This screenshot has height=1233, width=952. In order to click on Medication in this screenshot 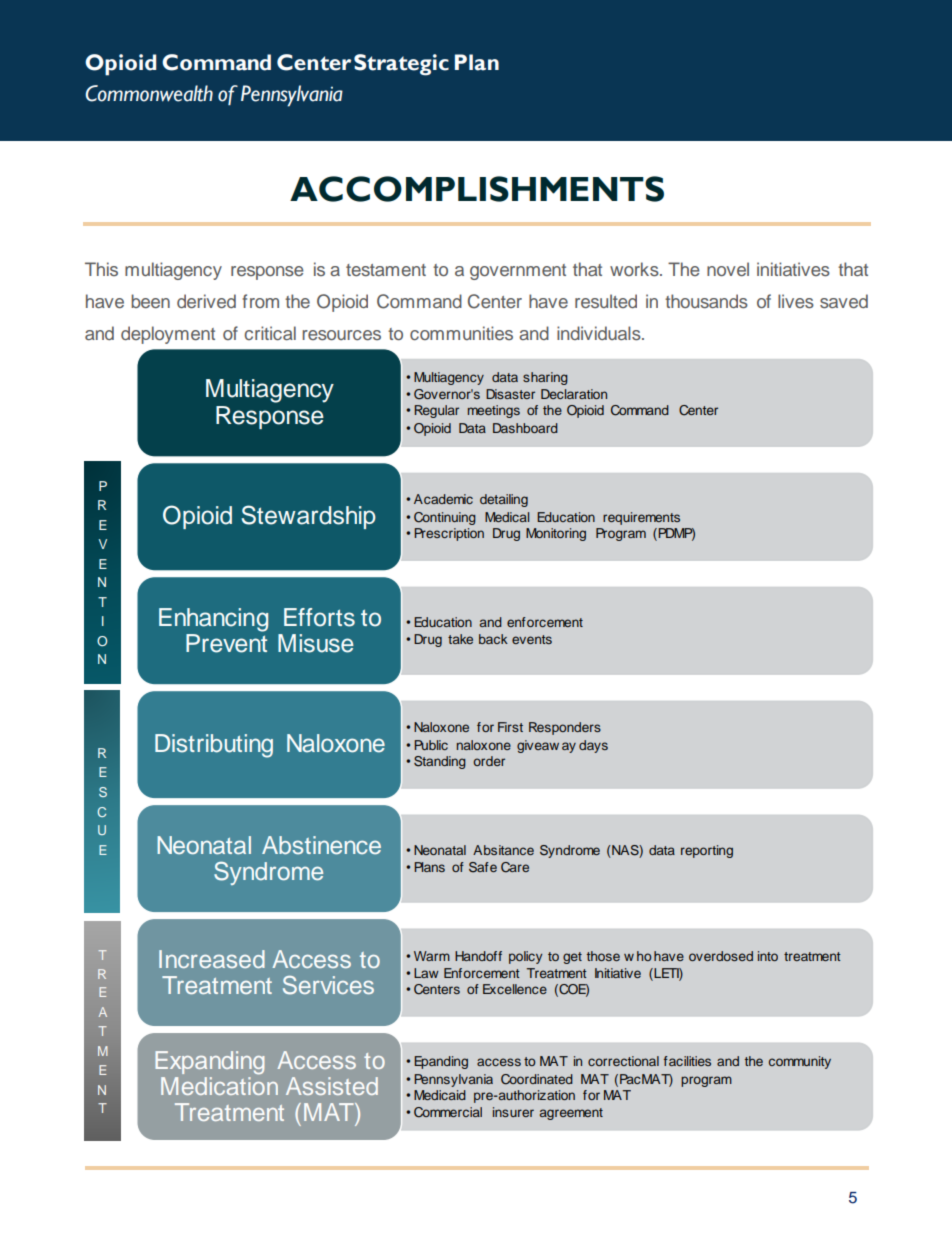, I will do `click(219, 1086)`.
